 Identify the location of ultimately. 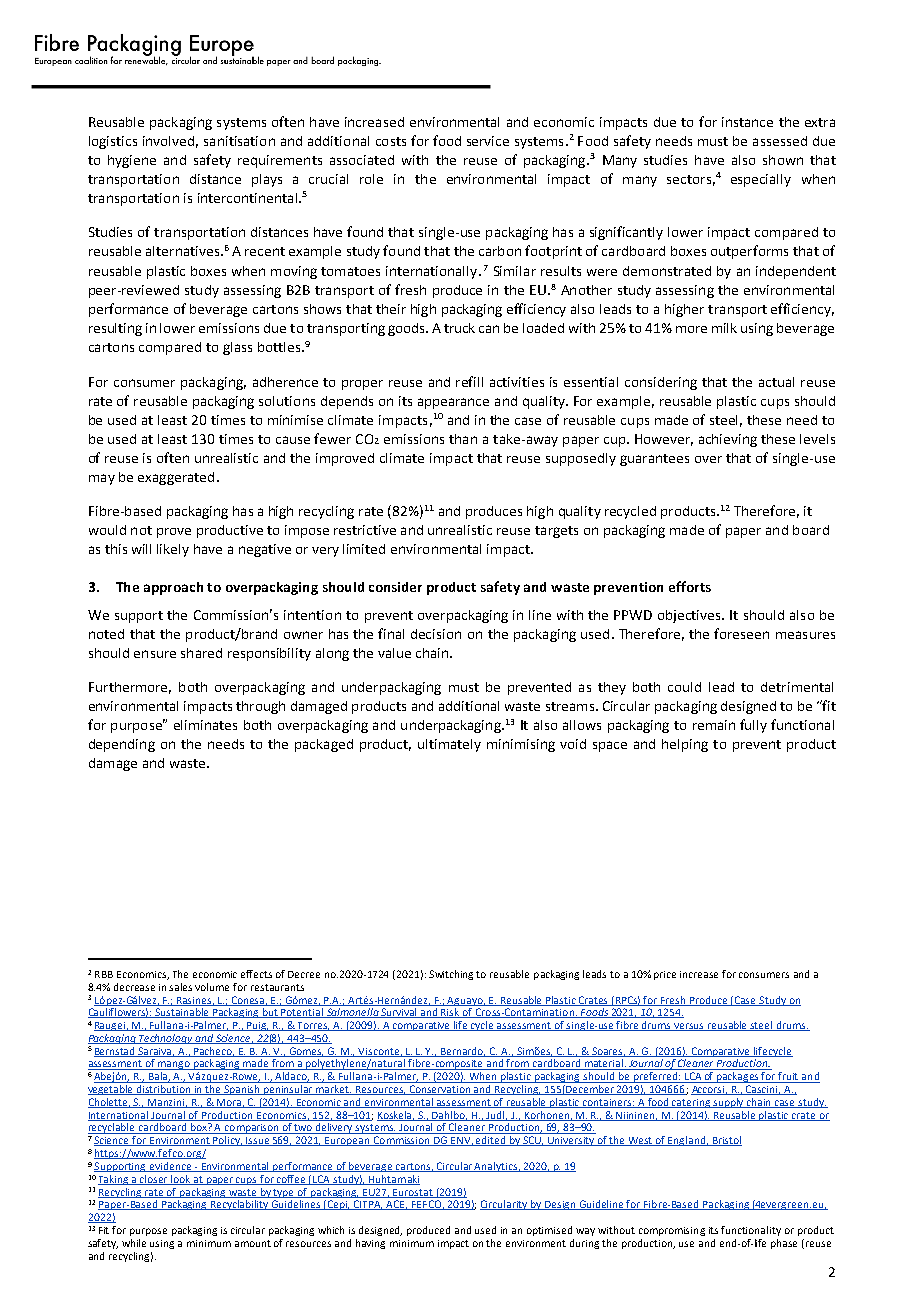
(449, 745).
